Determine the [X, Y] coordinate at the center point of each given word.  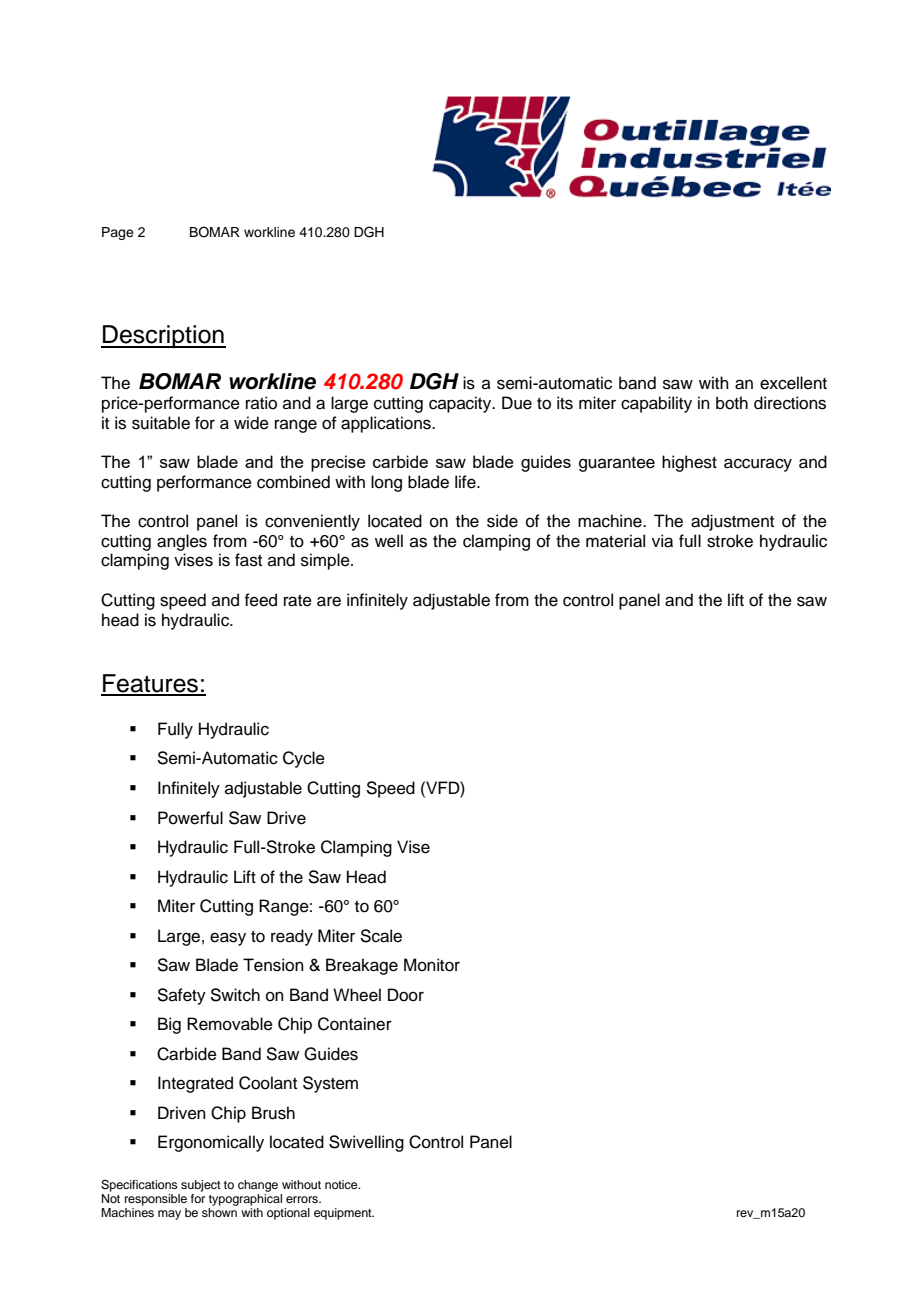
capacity [461, 404]
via [662, 541]
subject [201, 1186]
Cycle [304, 759]
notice [342, 1184]
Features [151, 684]
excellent [793, 383]
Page [118, 233]
